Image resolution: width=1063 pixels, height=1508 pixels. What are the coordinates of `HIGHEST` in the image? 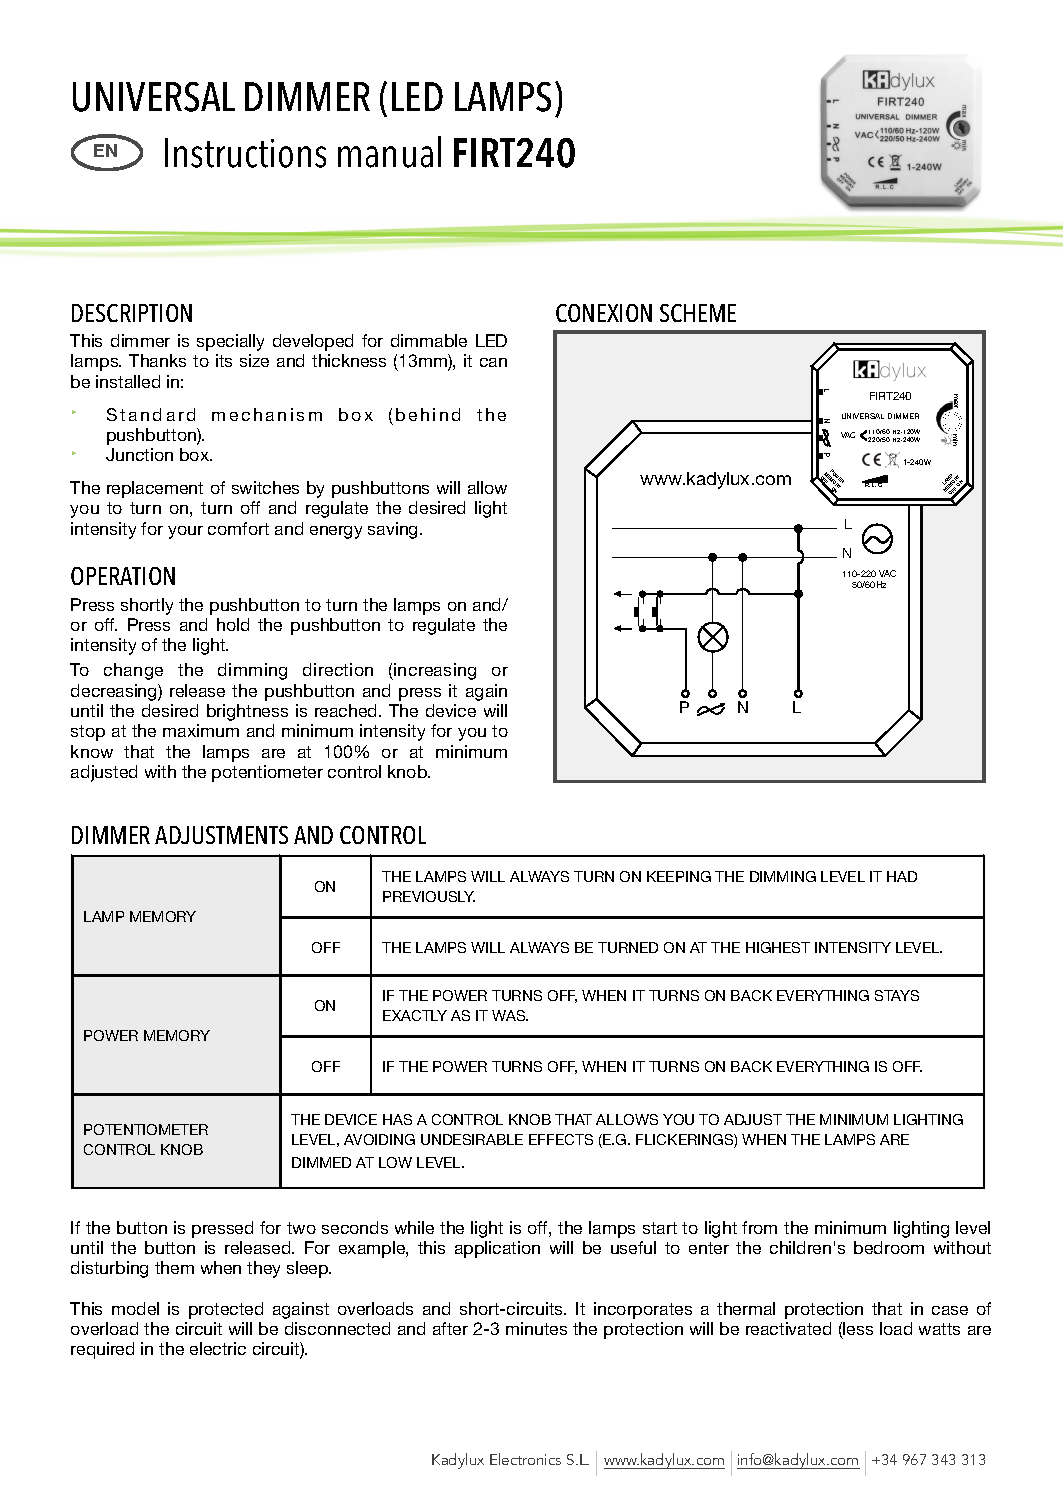 It's located at (778, 947).
